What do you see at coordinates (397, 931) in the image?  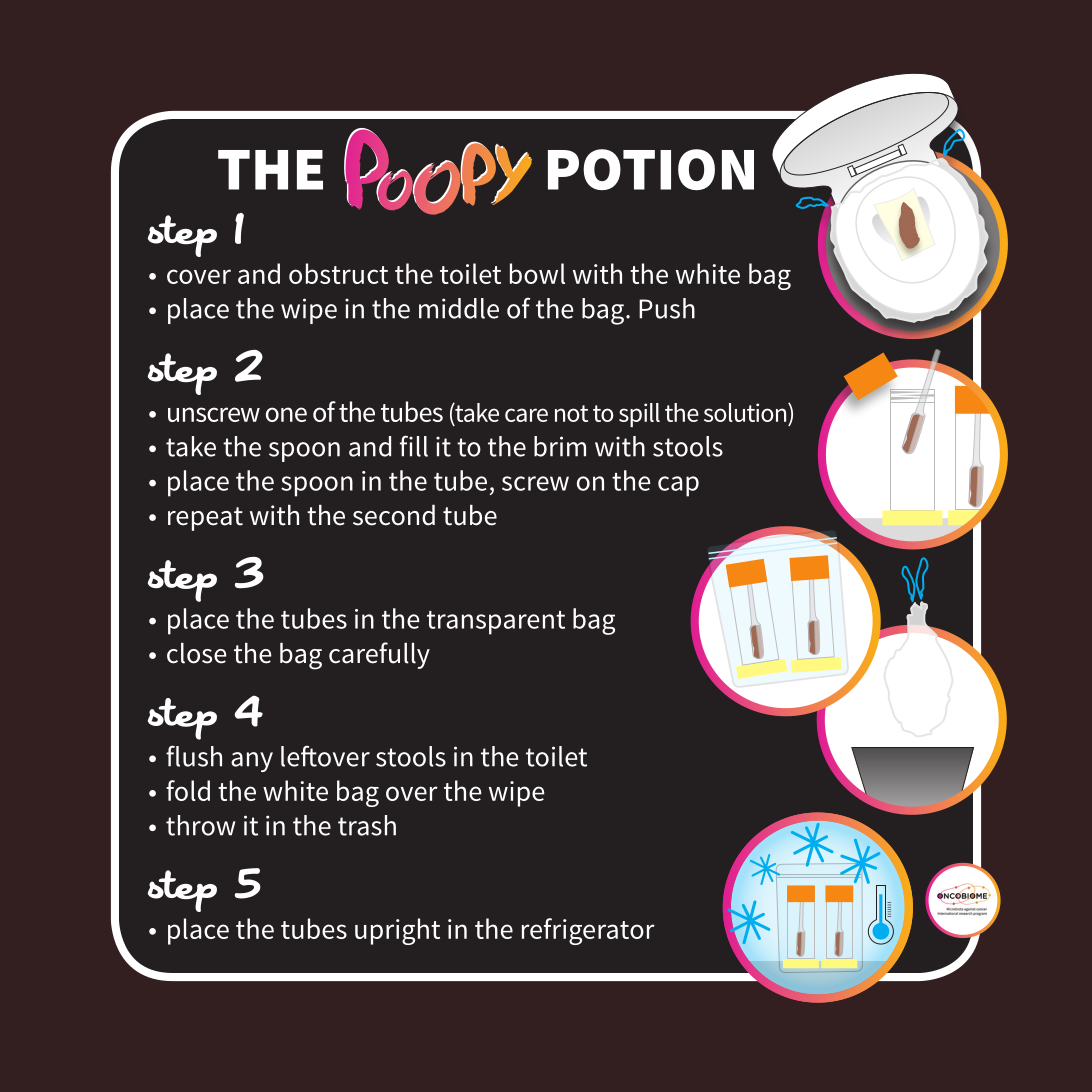 I see `upright` at bounding box center [397, 931].
